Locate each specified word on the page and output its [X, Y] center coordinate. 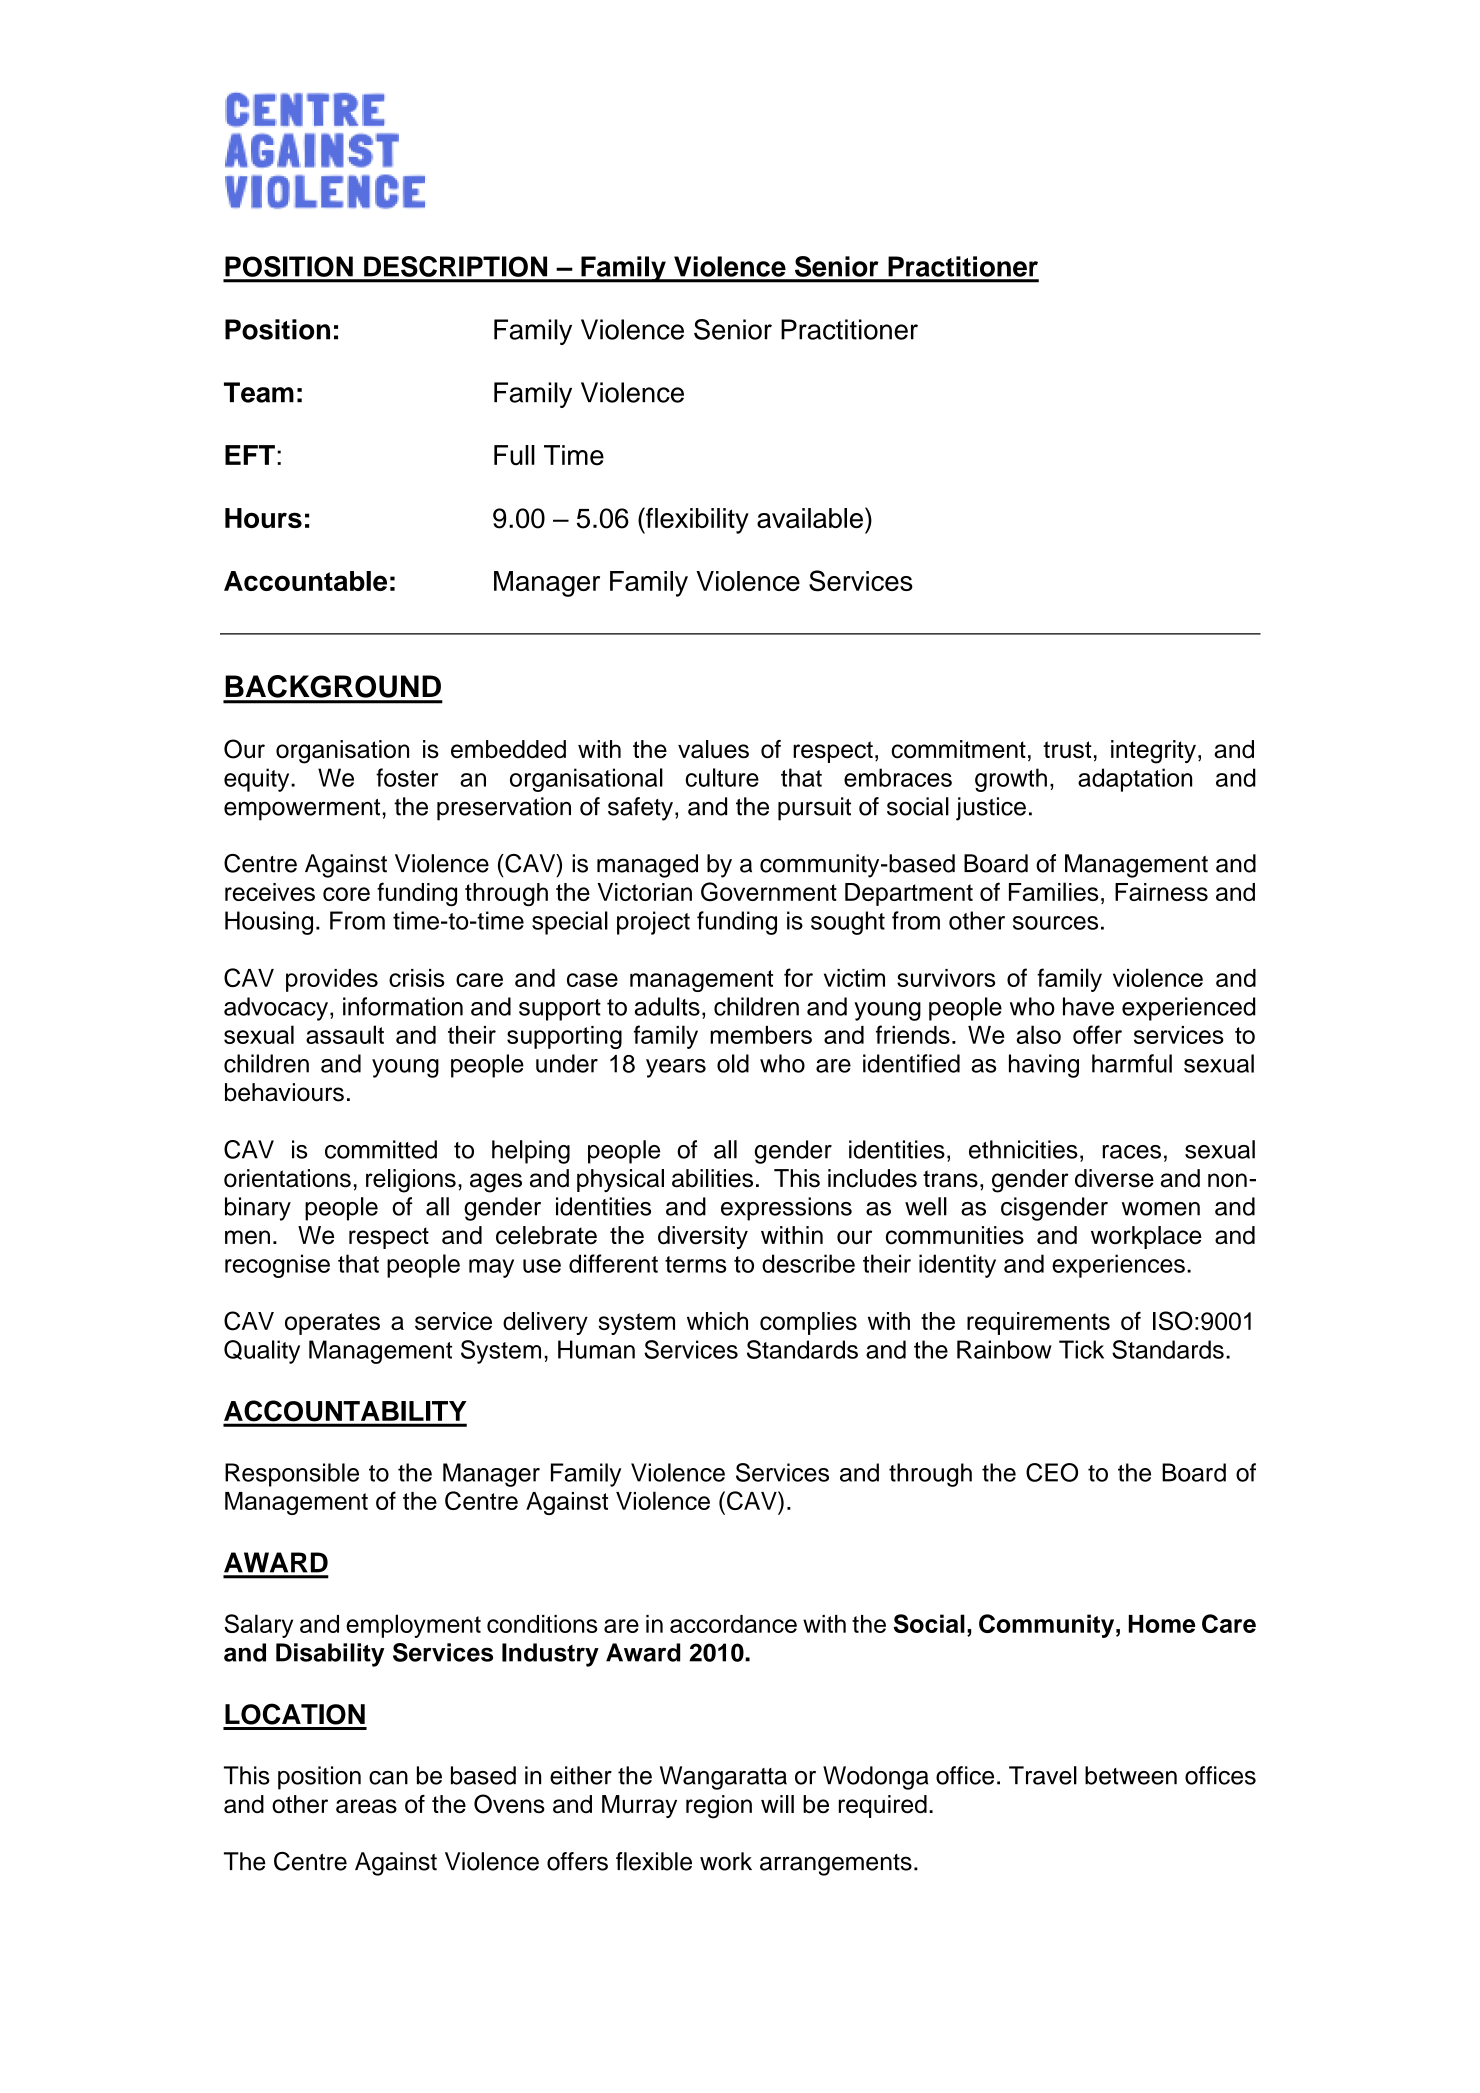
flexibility [696, 520]
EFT [250, 455]
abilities [712, 1178]
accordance [733, 1624]
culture [722, 777]
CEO [1052, 1472]
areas [366, 1806]
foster [407, 777]
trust [1067, 750]
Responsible [292, 1475]
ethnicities [1023, 1149]
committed [381, 1149]
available [810, 518]
